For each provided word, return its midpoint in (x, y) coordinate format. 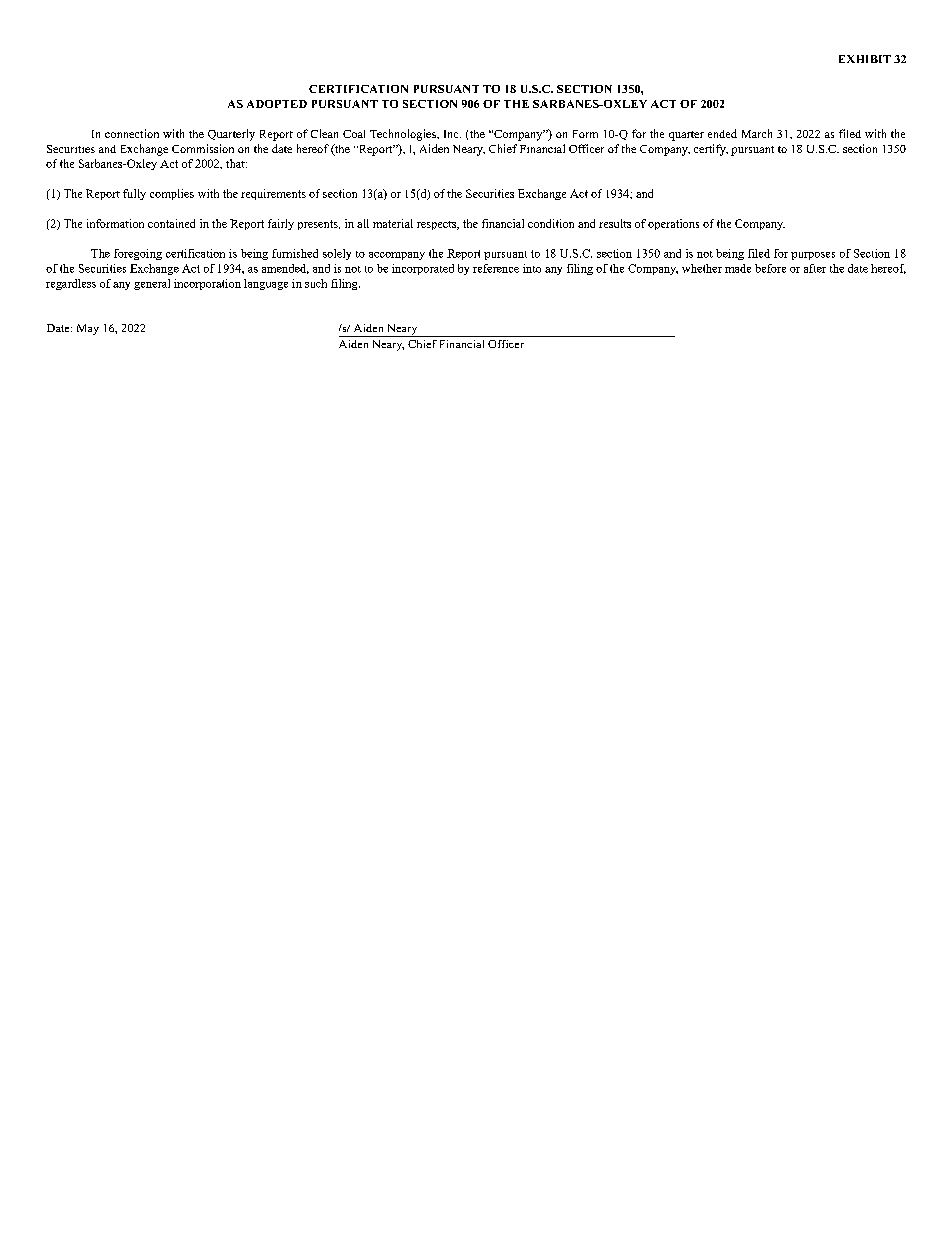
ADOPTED (277, 104)
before (770, 268)
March (757, 133)
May (88, 329)
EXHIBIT (865, 59)
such (316, 283)
